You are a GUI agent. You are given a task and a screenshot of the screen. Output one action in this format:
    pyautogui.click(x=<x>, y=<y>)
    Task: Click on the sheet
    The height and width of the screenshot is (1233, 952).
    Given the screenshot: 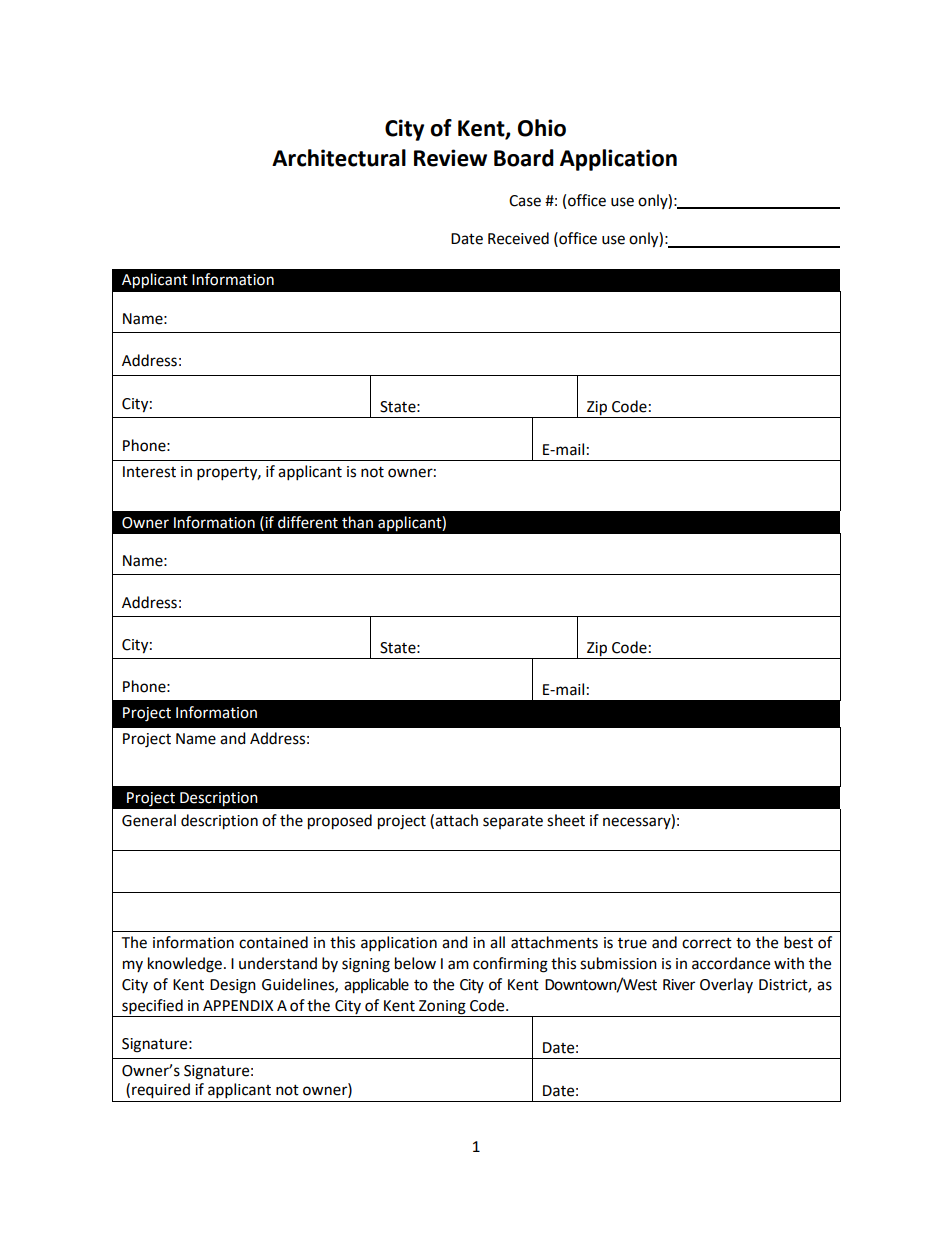 What is the action you would take?
    pyautogui.click(x=566, y=820)
